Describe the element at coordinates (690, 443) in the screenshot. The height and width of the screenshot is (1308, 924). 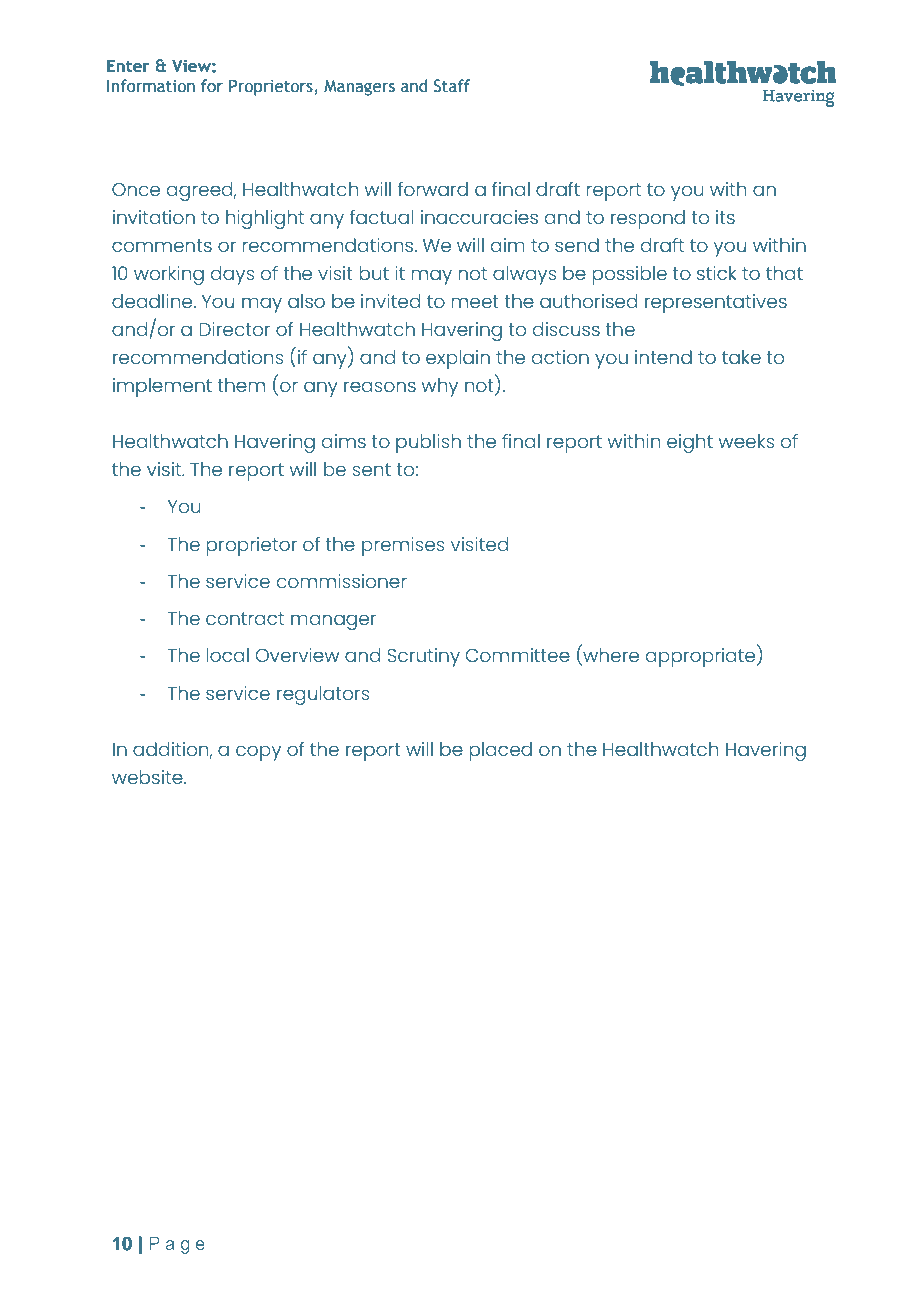
I see `eight` at that location.
